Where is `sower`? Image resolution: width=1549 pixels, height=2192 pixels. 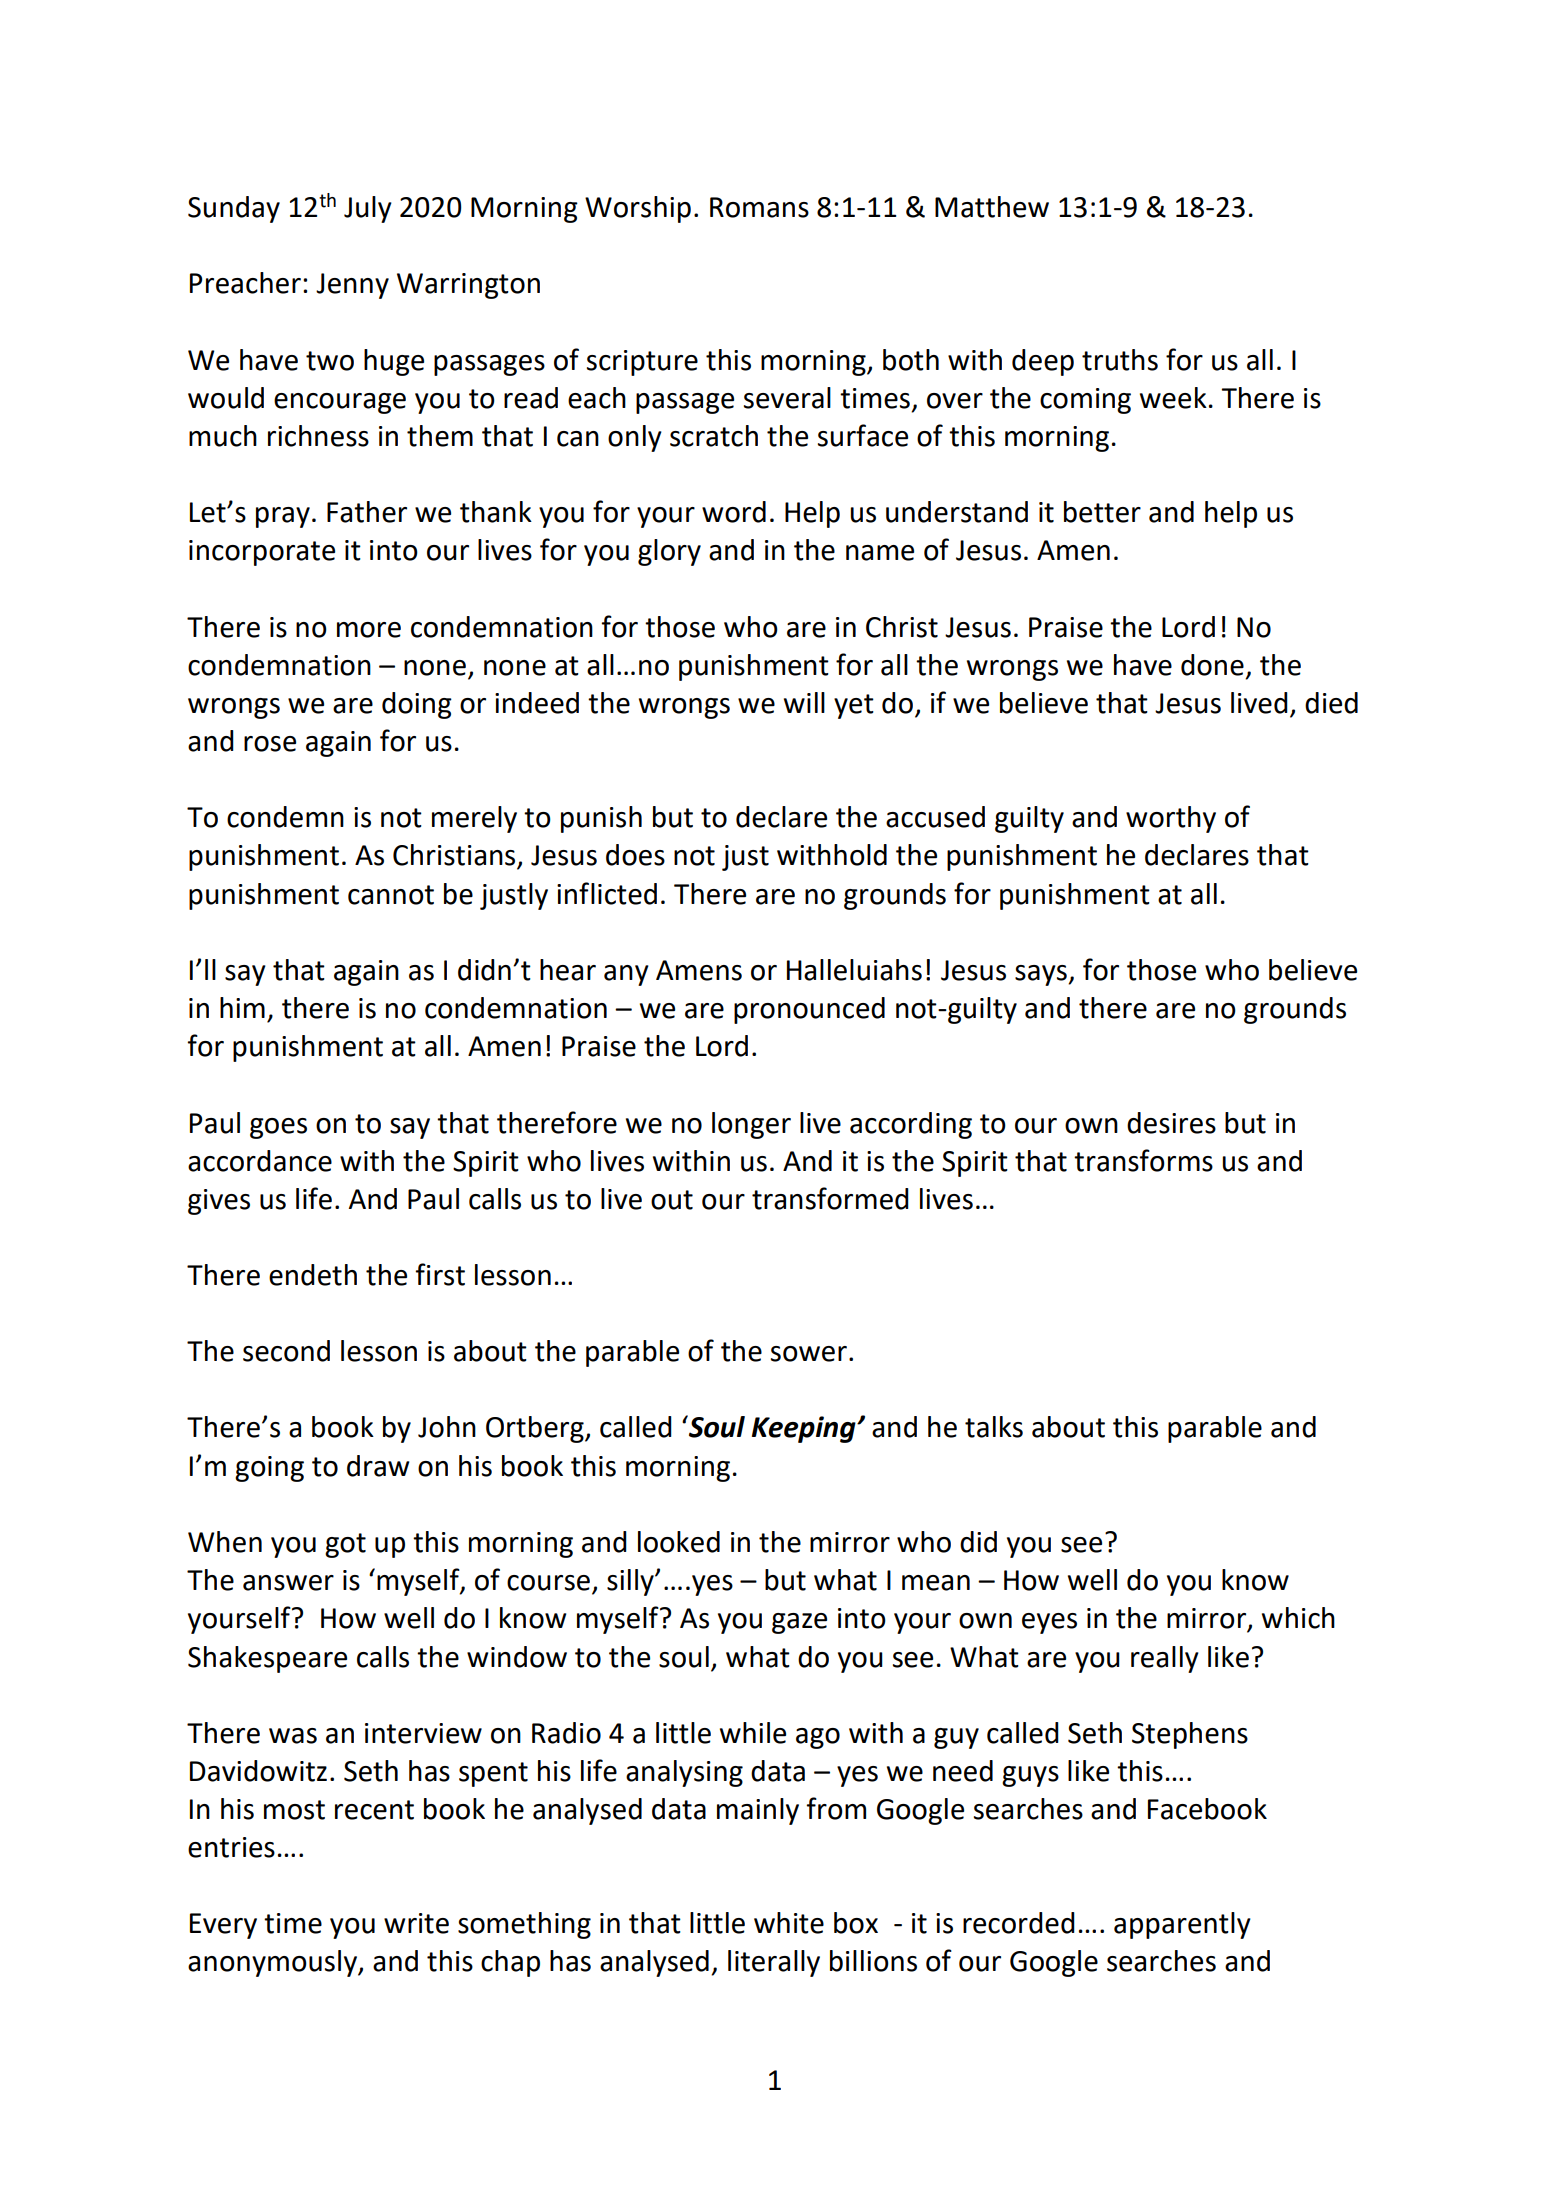 sower is located at coordinates (809, 1354).
